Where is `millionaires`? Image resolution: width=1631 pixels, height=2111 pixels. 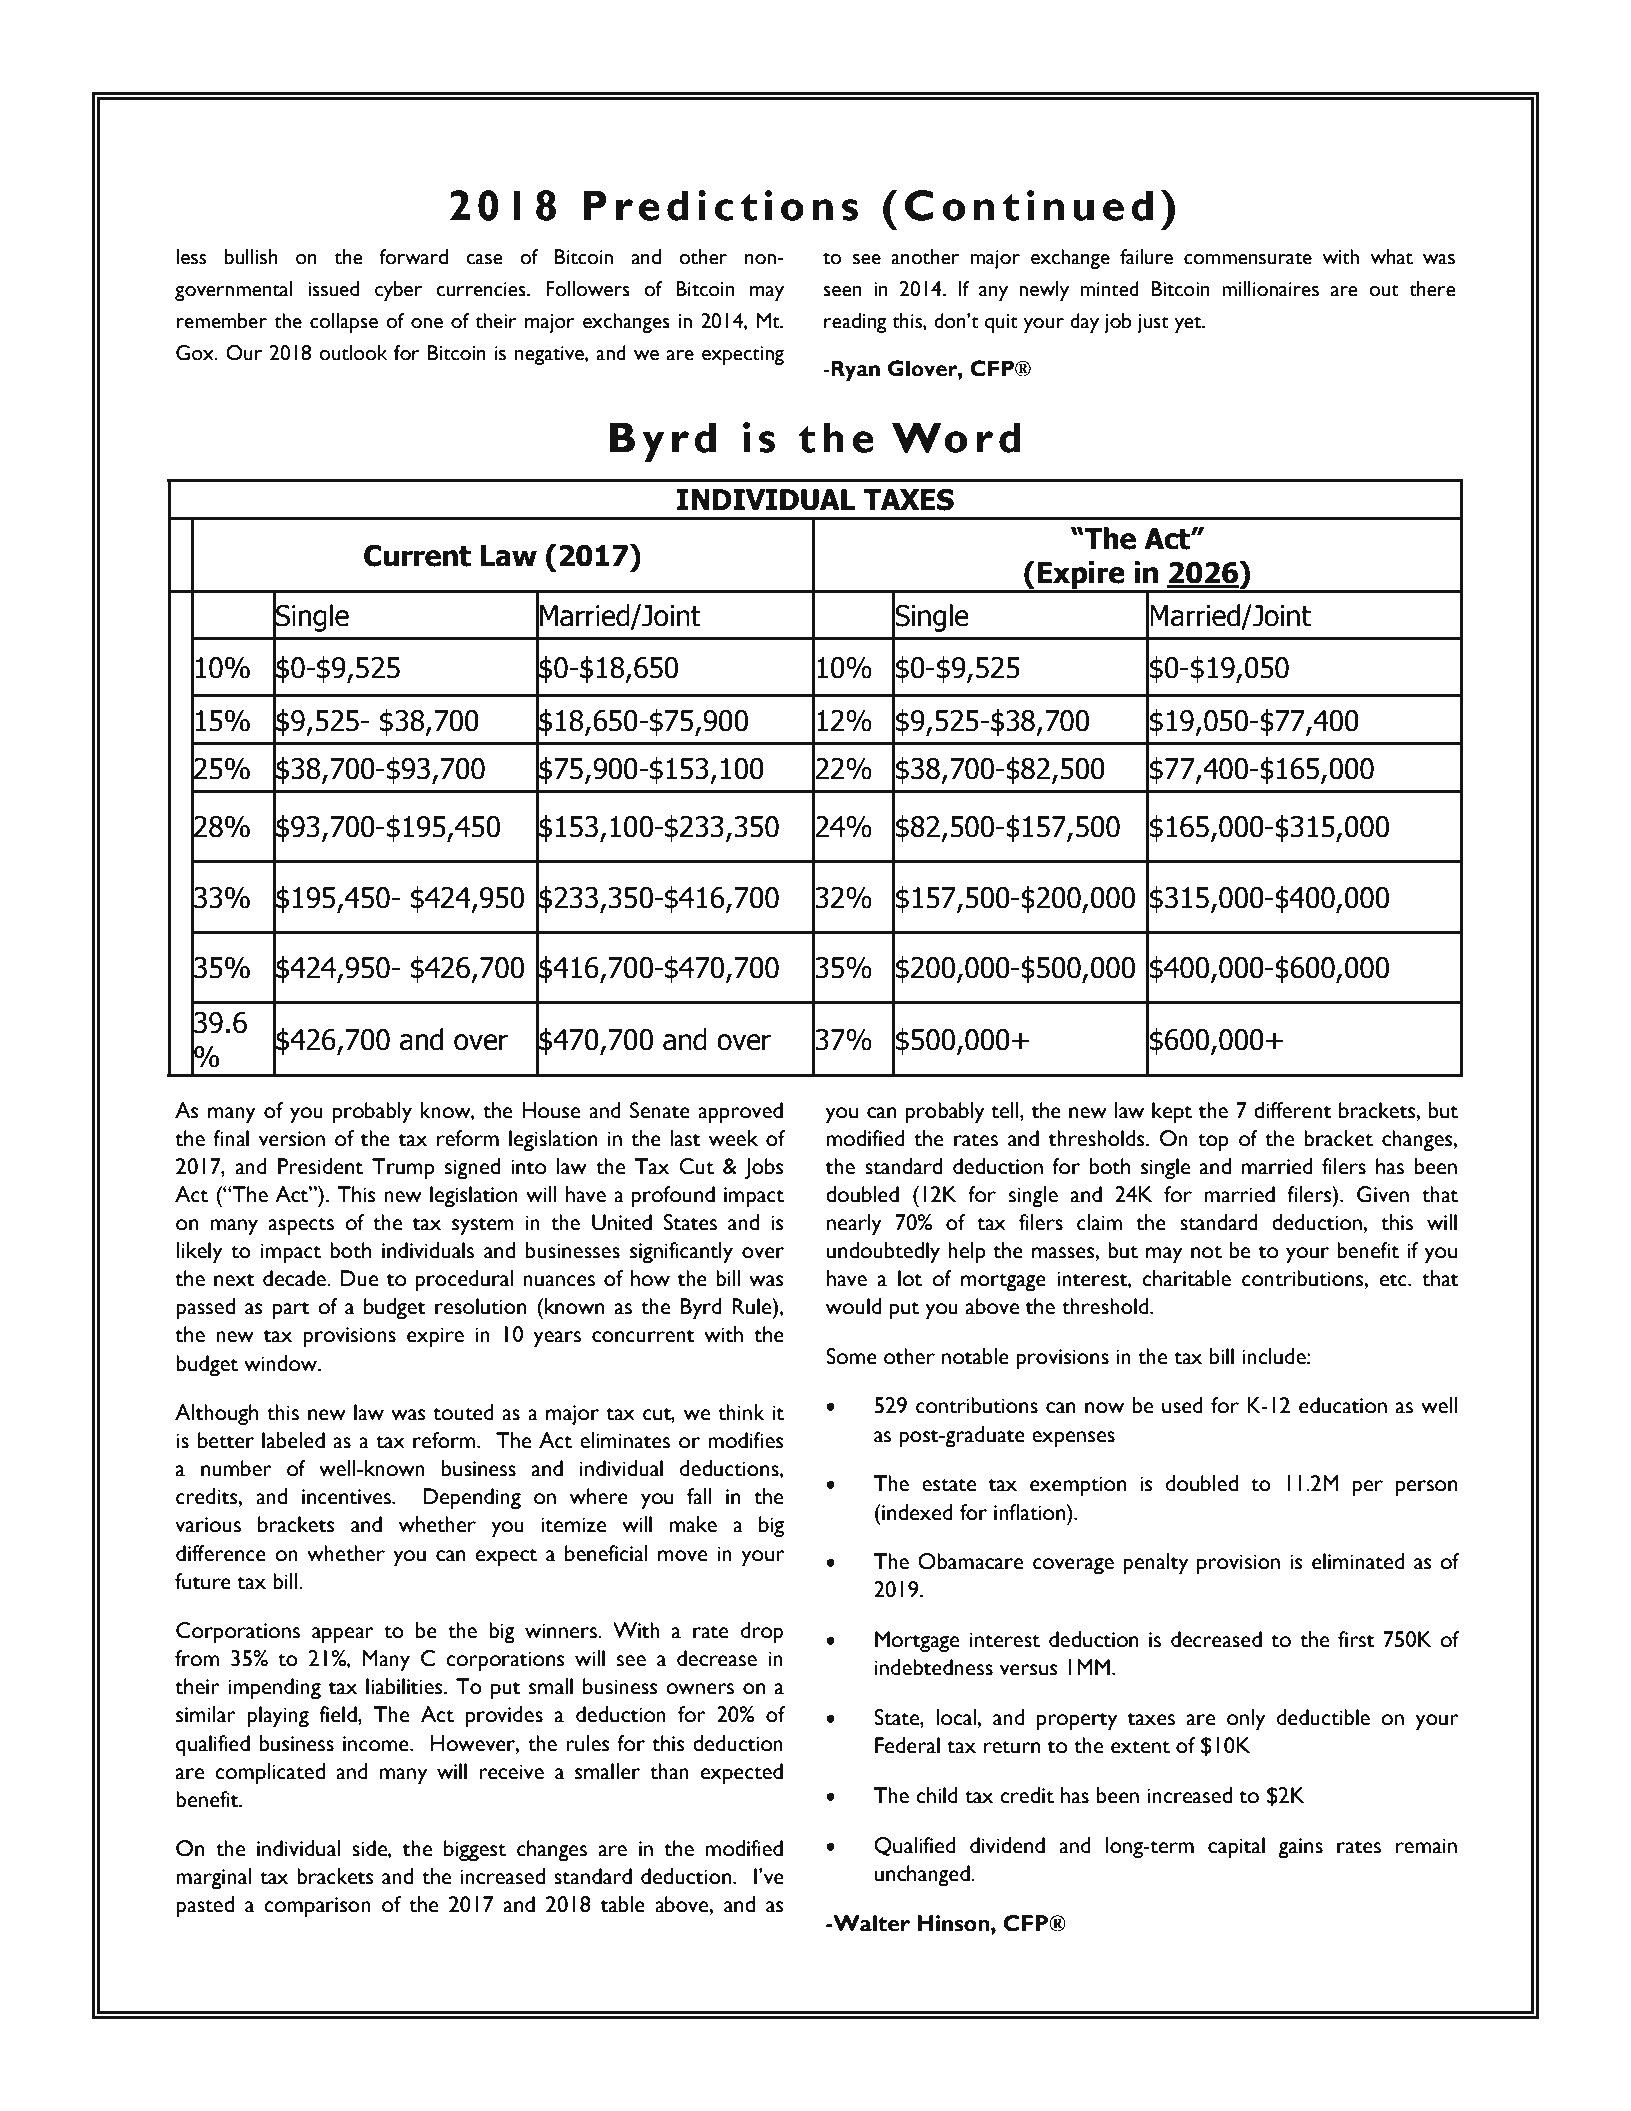 millionaires is located at coordinates (1270, 289).
